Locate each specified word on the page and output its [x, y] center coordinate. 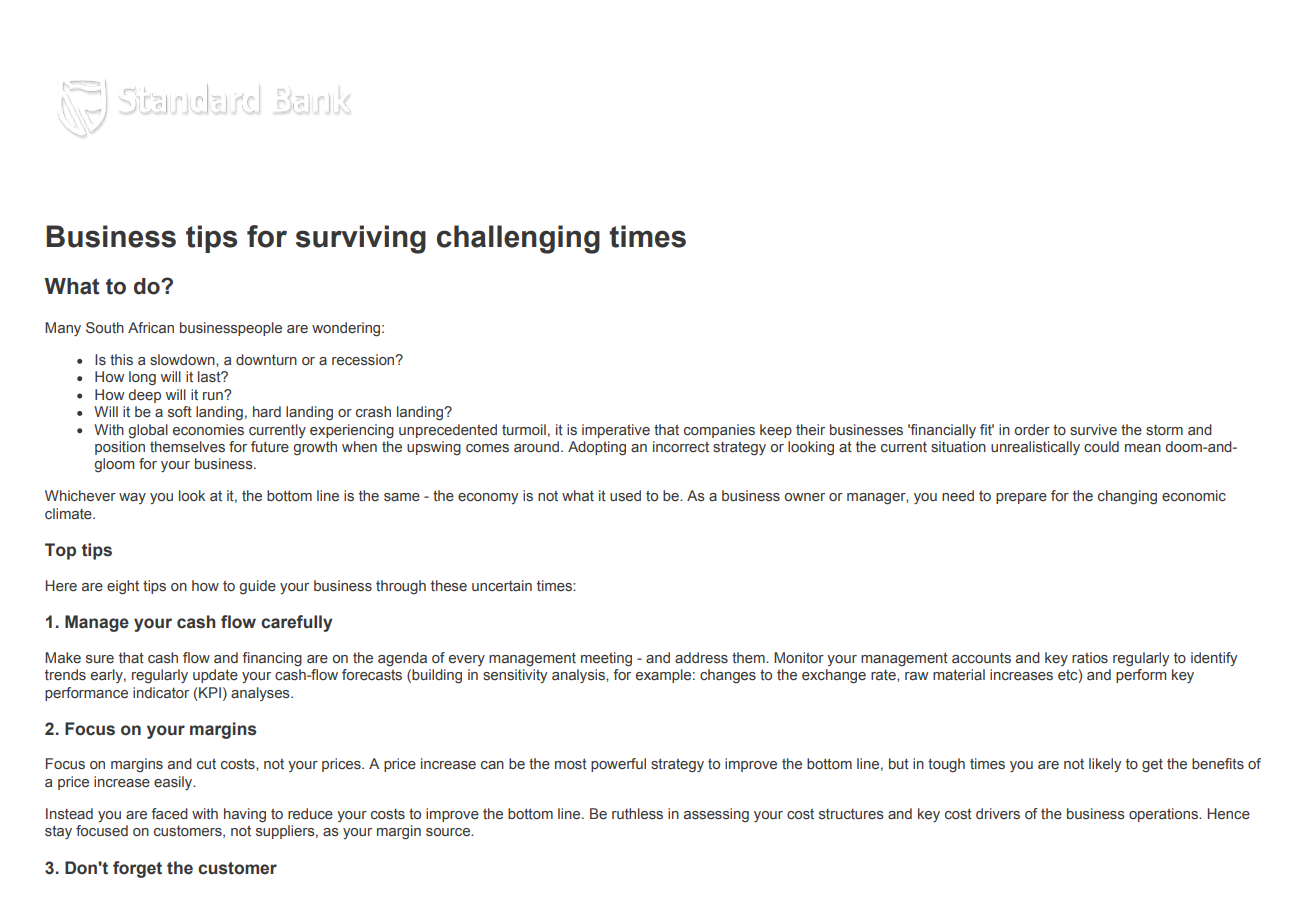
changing [1127, 497]
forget [137, 869]
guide [257, 587]
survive [1093, 429]
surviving [361, 239]
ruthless [637, 813]
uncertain [502, 585]
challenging [518, 239]
